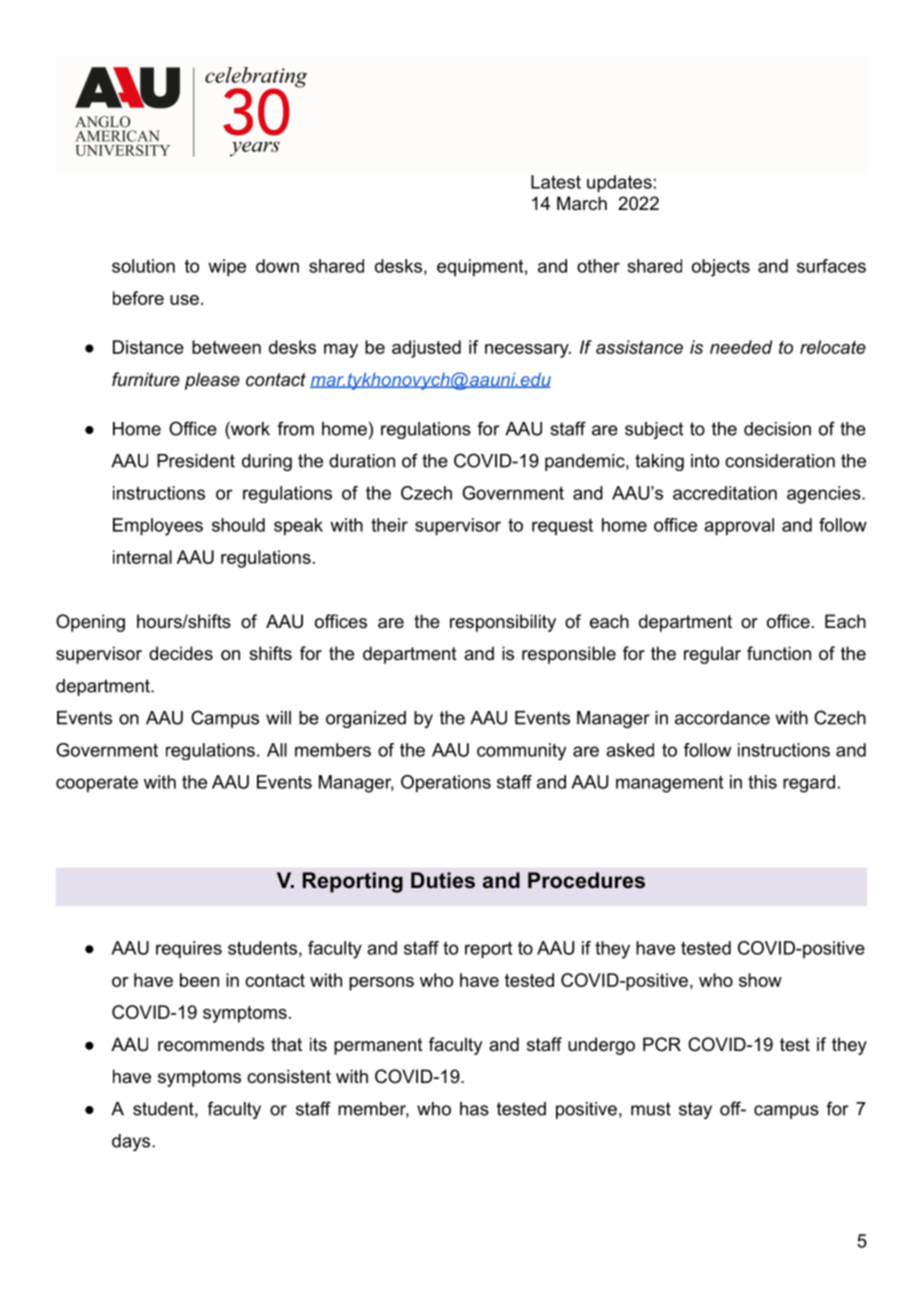 The height and width of the screenshot is (1307, 924). Describe the element at coordinates (721, 268) in the screenshot. I see `objects` at that location.
